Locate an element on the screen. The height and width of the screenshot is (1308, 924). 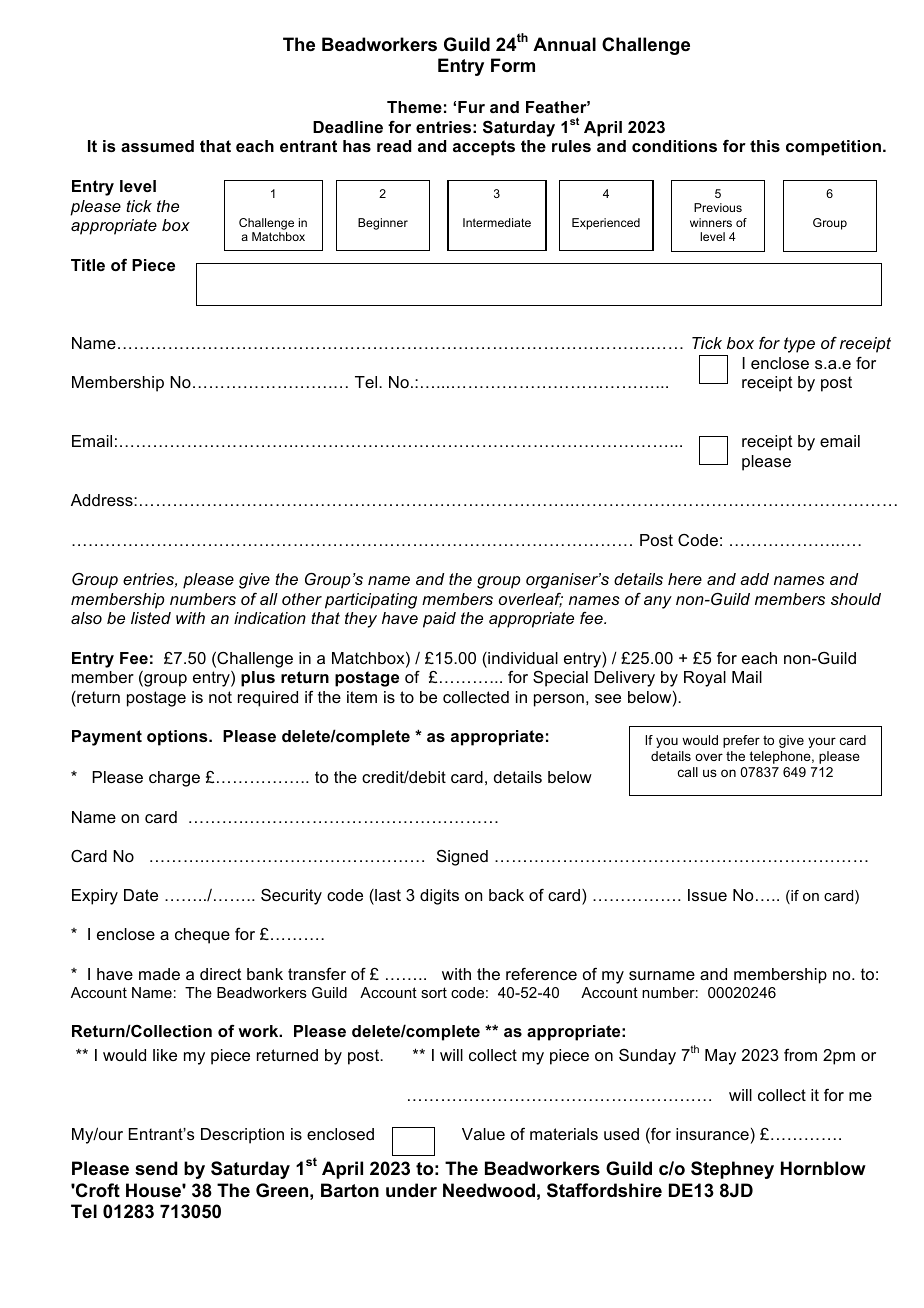
send is located at coordinates (156, 1168).
